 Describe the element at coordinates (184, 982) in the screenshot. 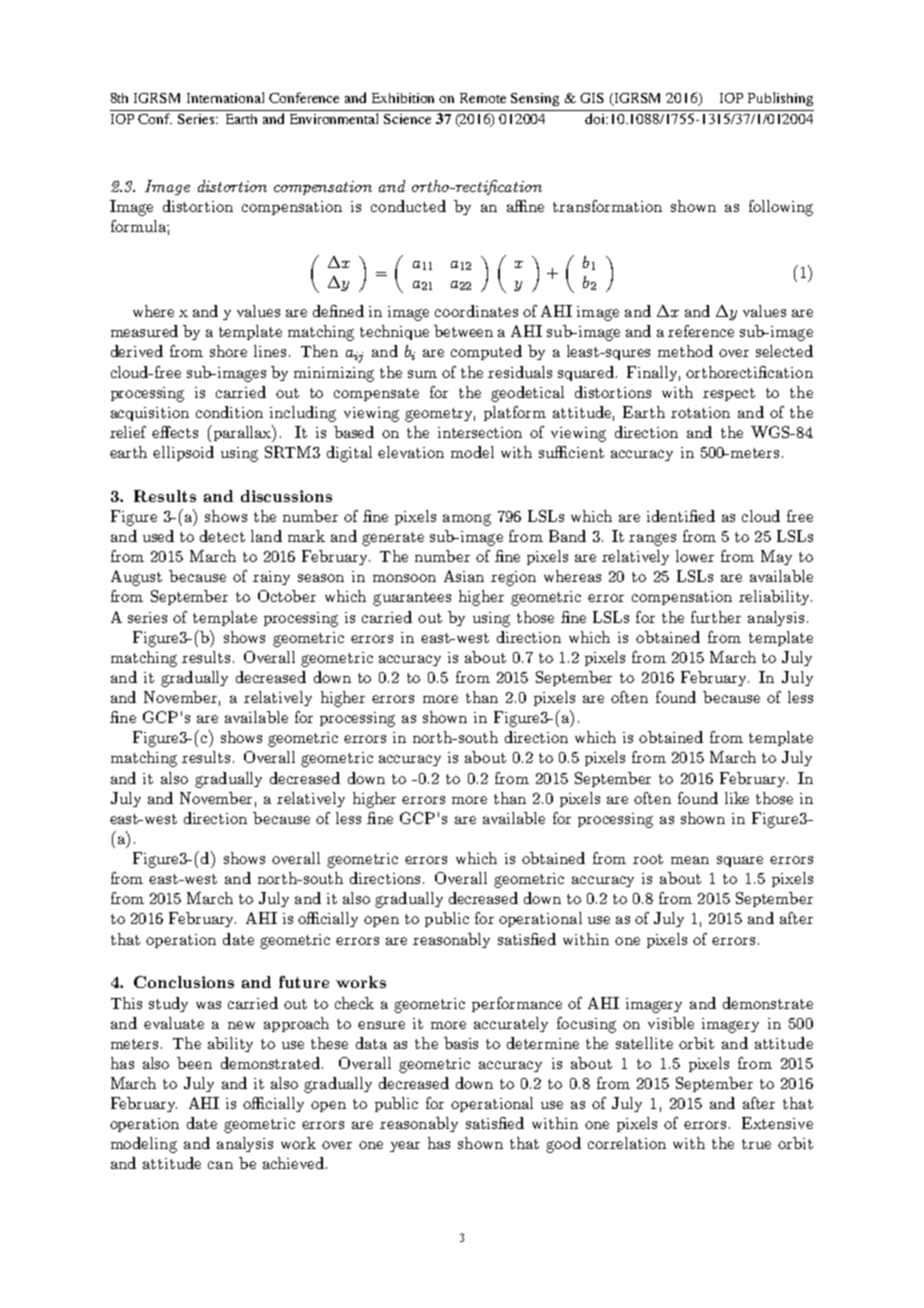

I see `Conclusions` at that location.
